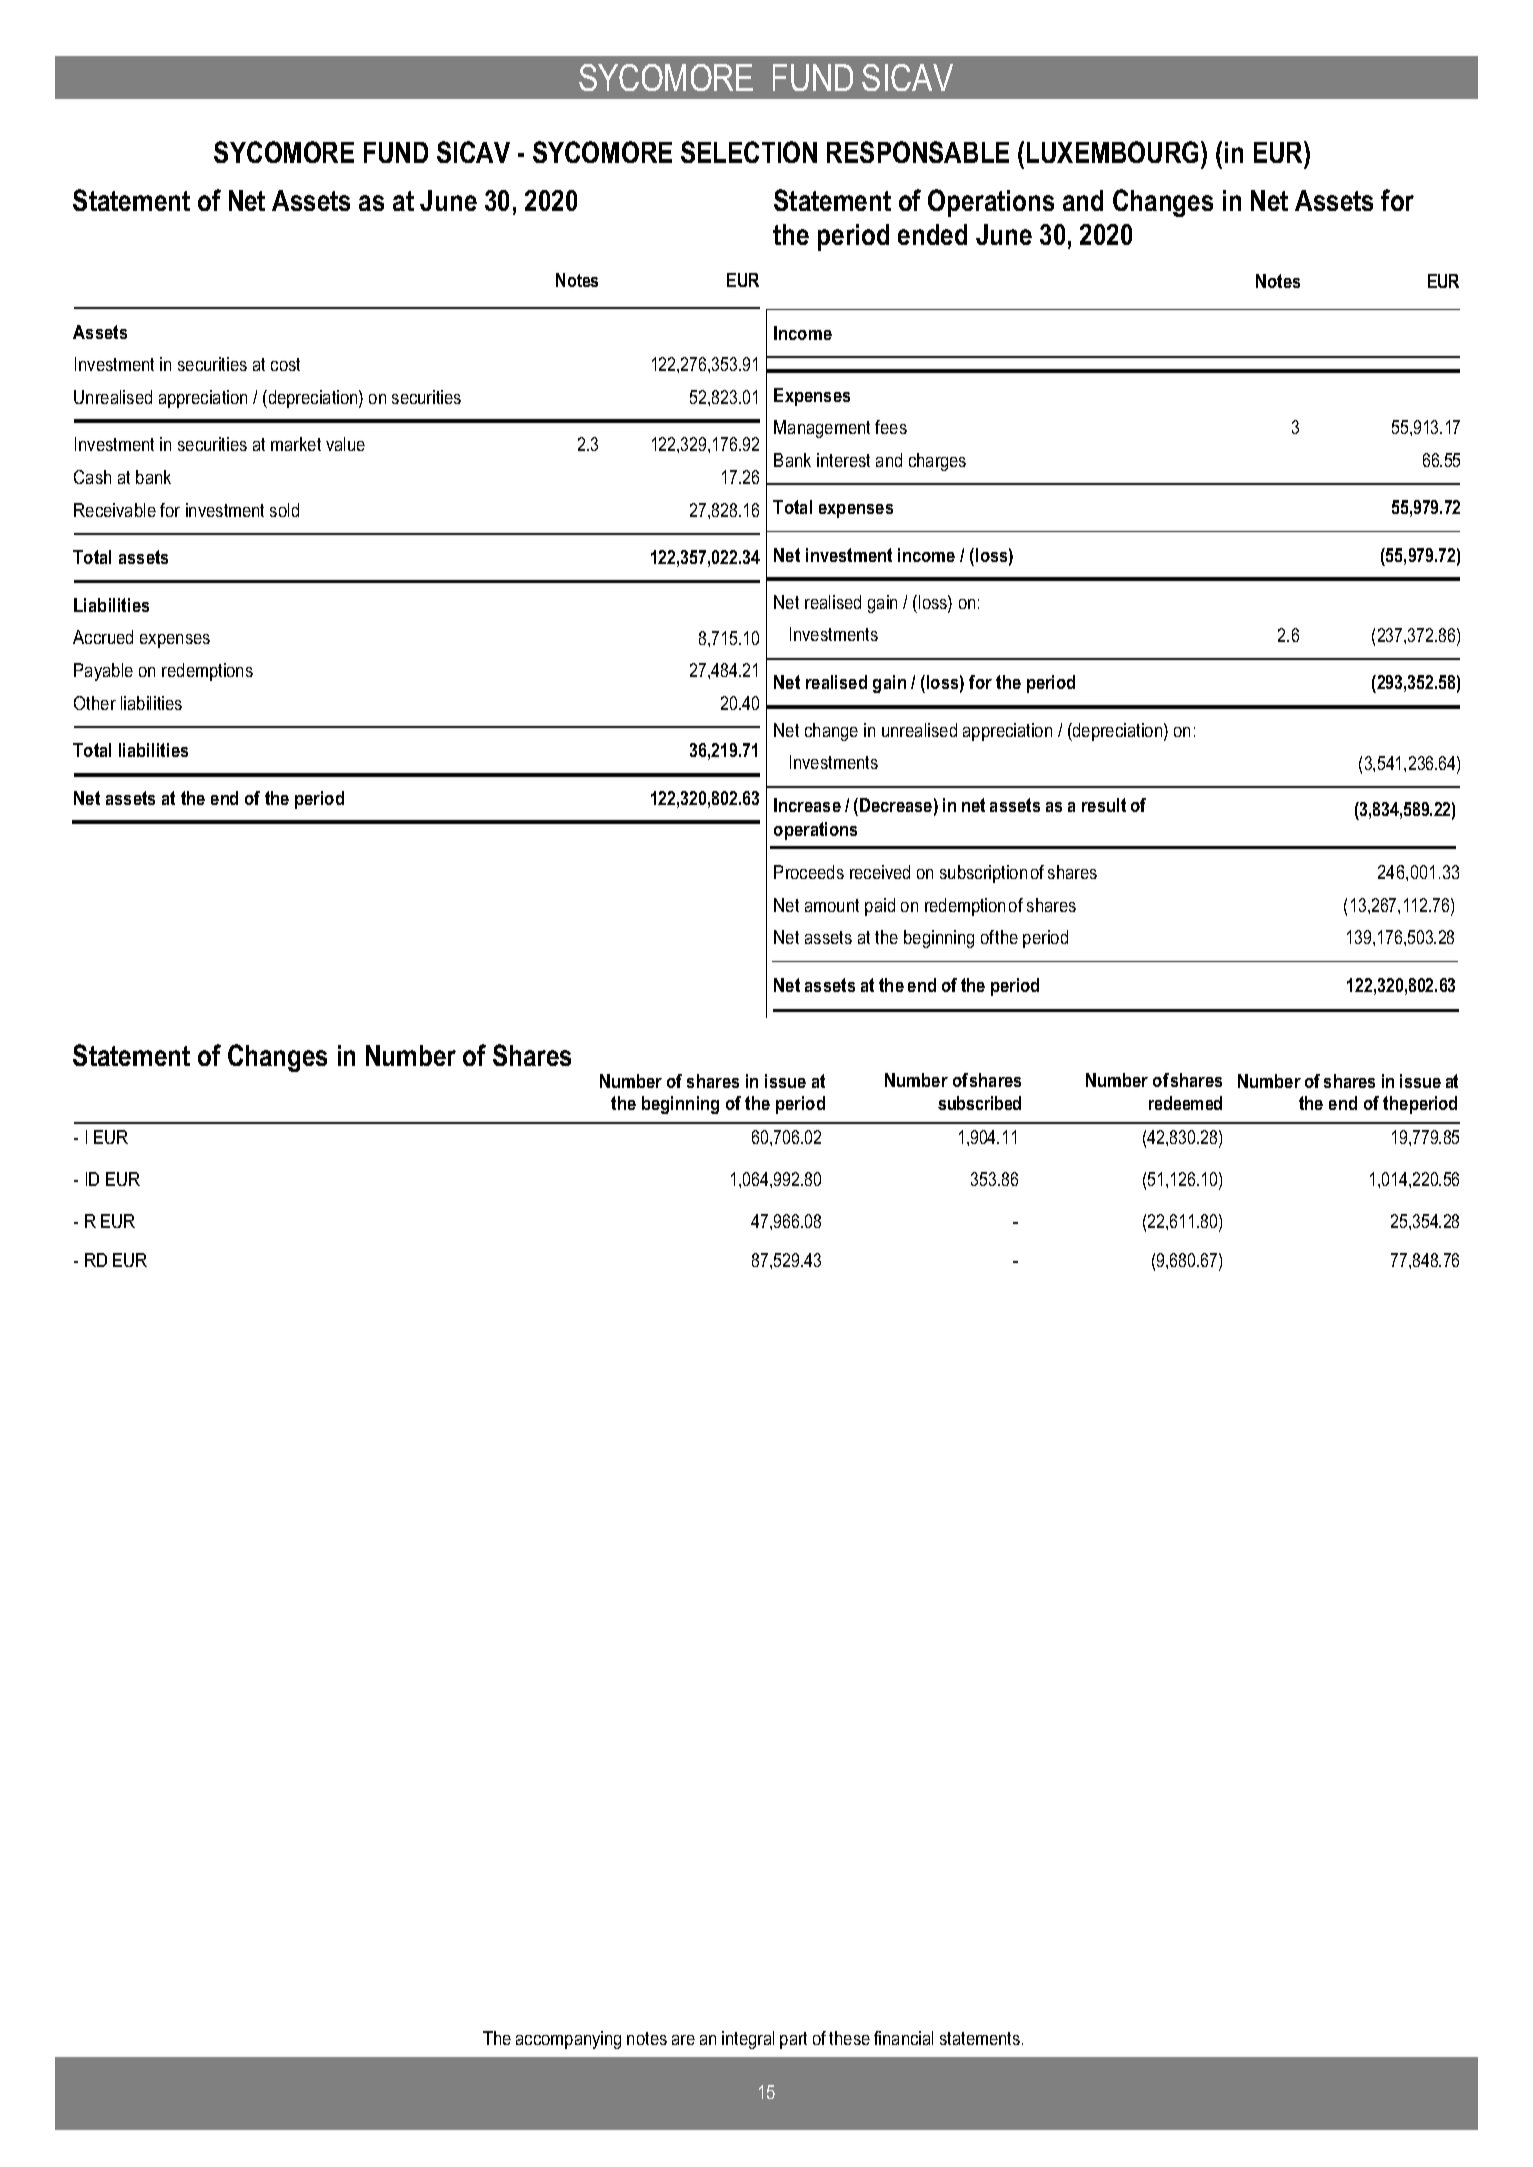 This page has height=2167, width=1533. I want to click on accompanying, so click(568, 2040).
